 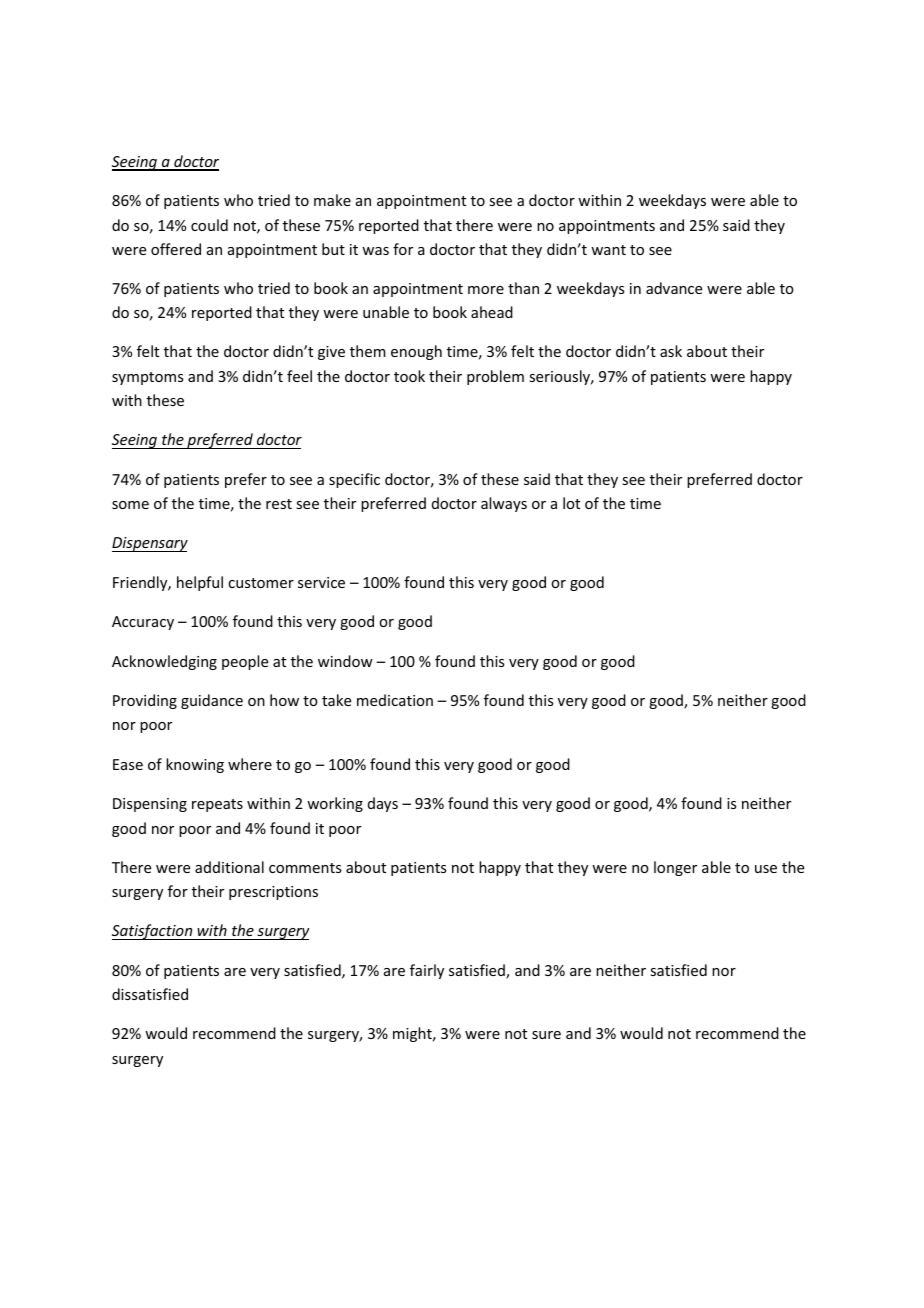 I want to click on rest, so click(x=279, y=504).
